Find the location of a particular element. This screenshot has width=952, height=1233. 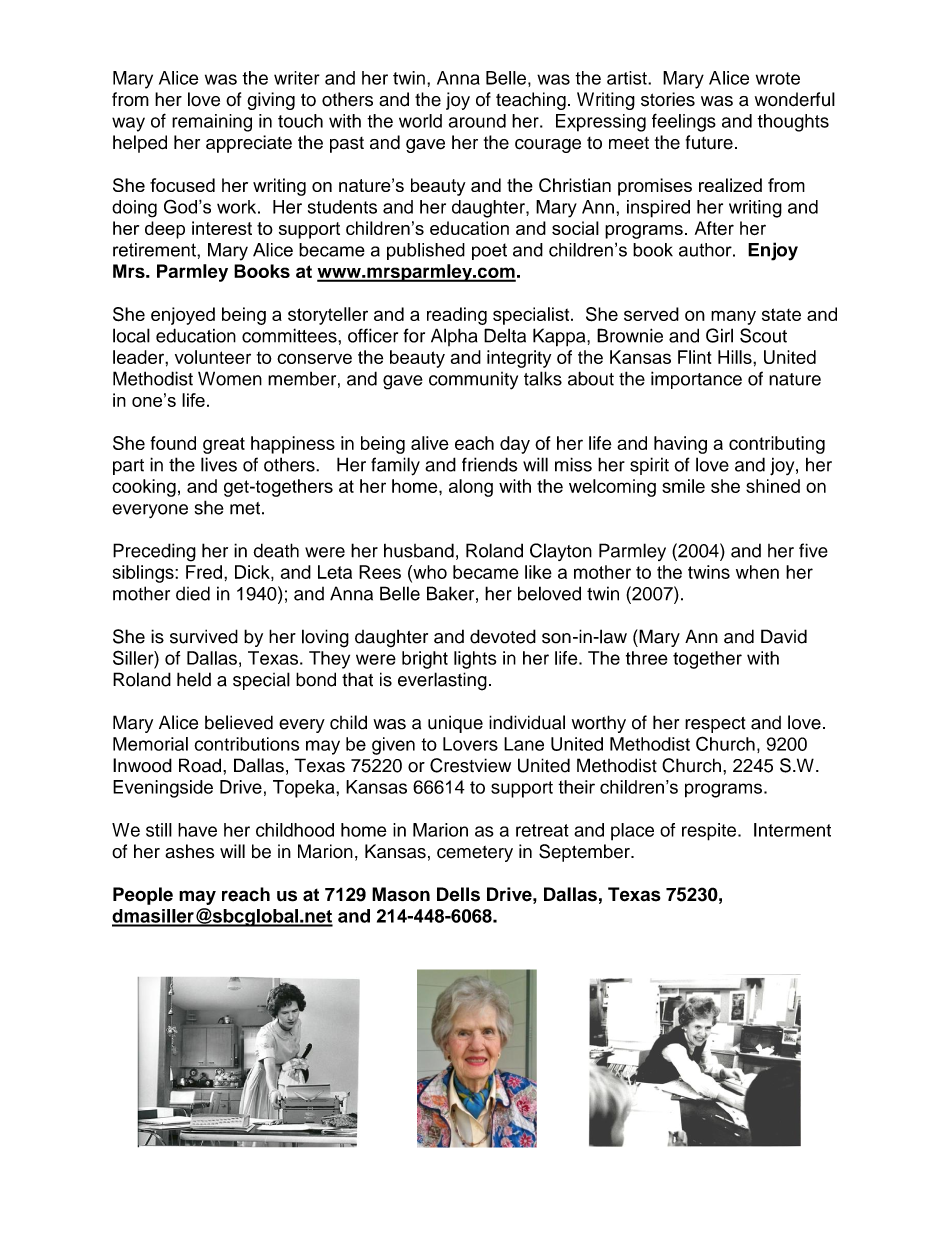

cemetery is located at coordinates (475, 854).
